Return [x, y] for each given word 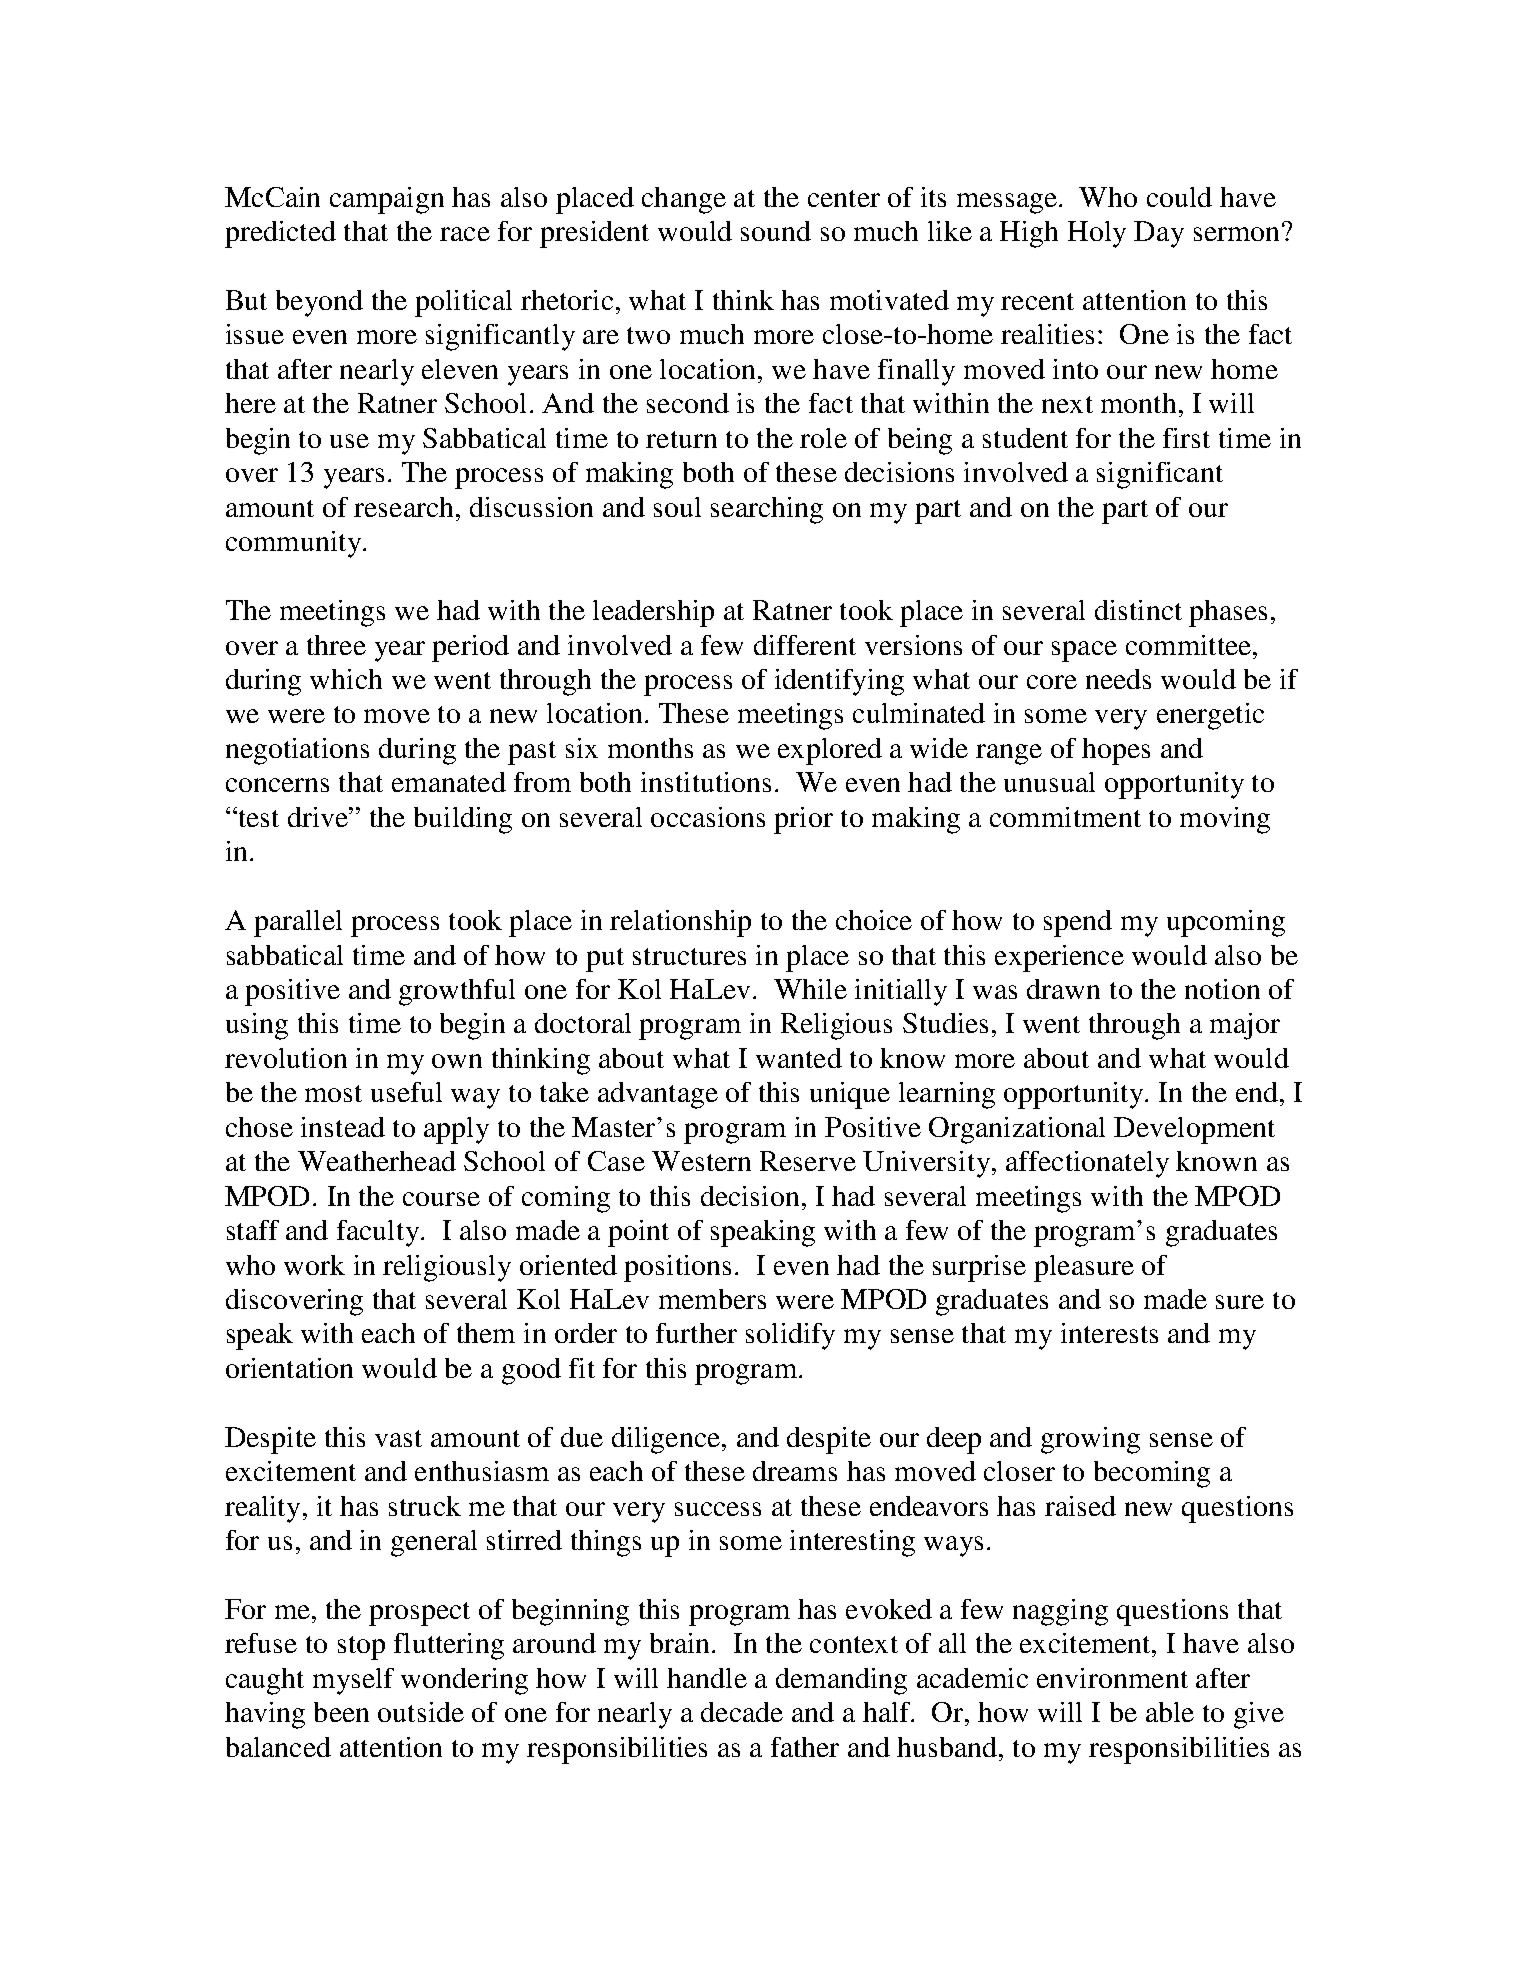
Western [701, 1161]
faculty [378, 1233]
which [346, 679]
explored [830, 751]
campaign [387, 200]
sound [776, 231]
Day [1159, 234]
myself [353, 1681]
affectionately [1087, 1164]
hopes [1116, 751]
